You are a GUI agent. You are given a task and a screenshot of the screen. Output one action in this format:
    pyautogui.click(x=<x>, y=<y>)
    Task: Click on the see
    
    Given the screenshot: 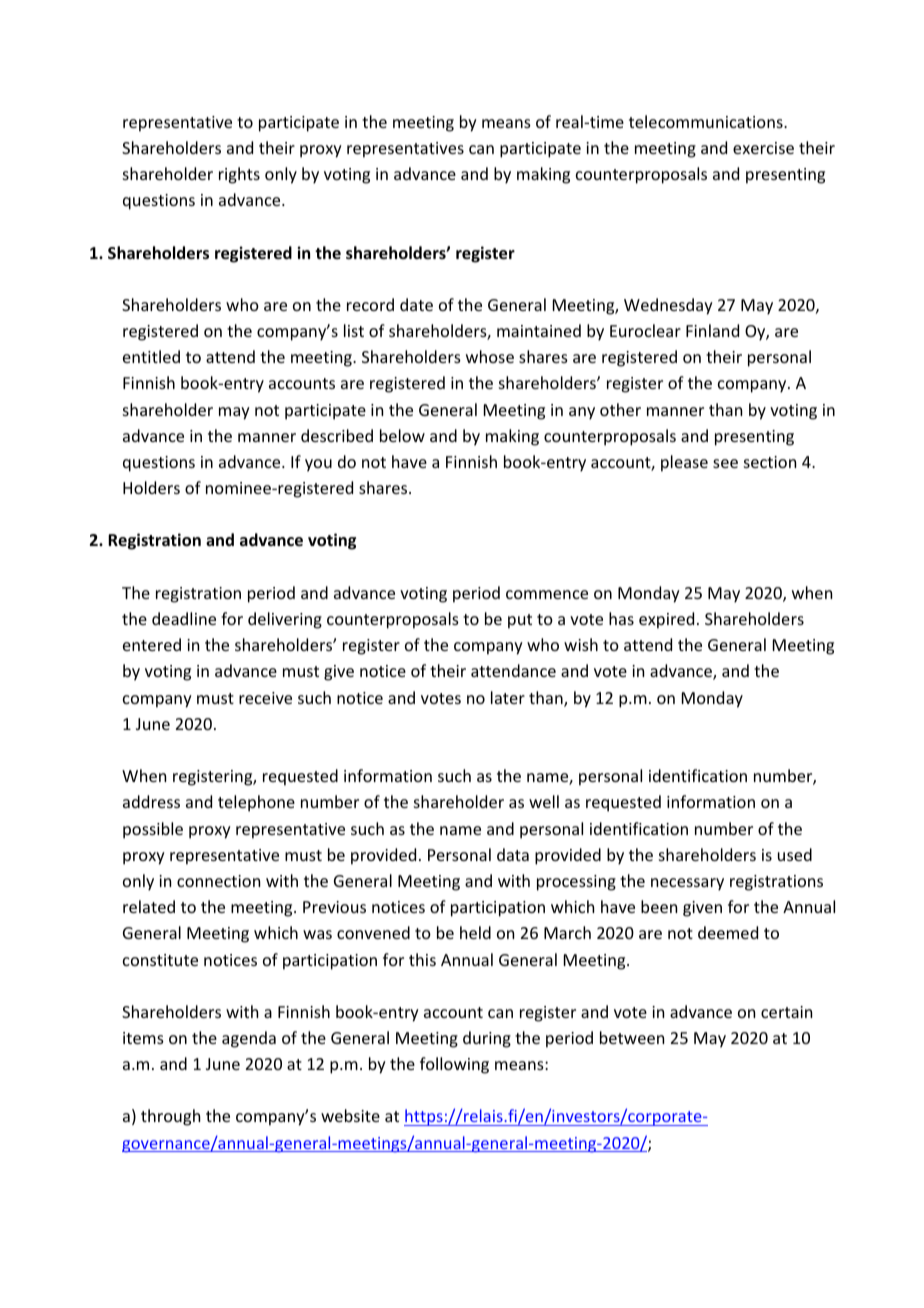 What is the action you would take?
    pyautogui.click(x=725, y=463)
